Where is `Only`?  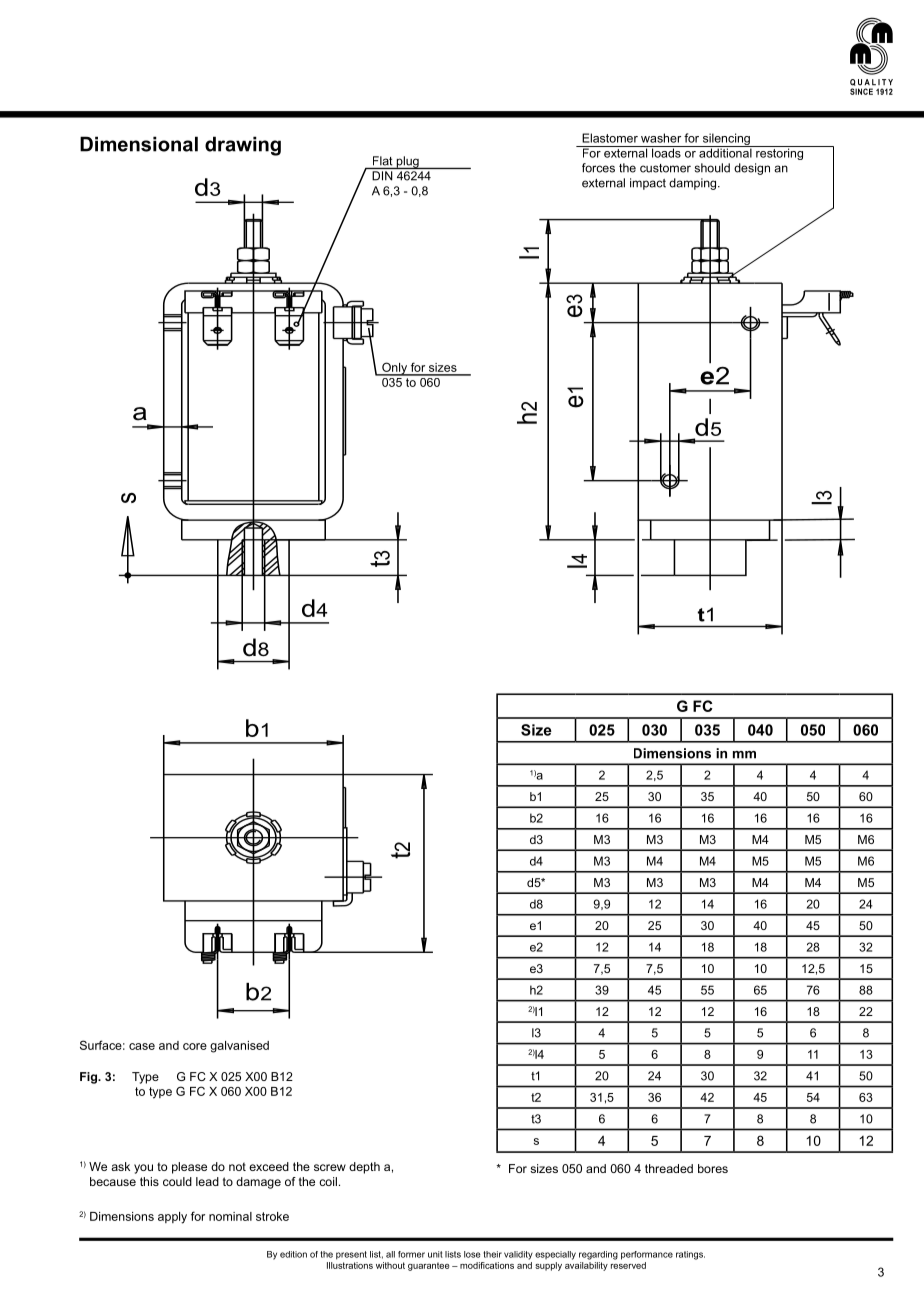 Only is located at coordinates (394, 369).
